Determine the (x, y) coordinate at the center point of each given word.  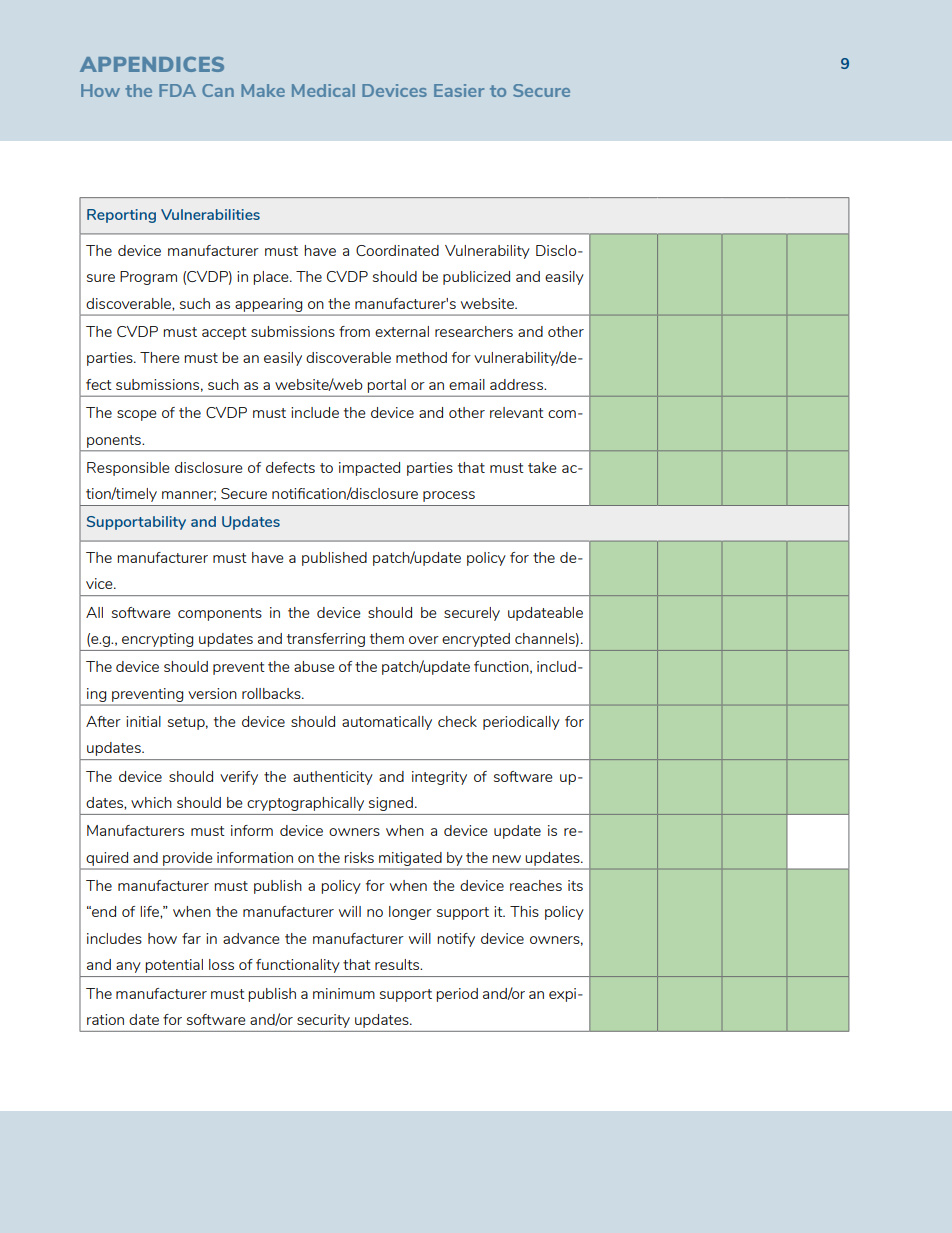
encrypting (157, 640)
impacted (369, 469)
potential (174, 966)
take (542, 467)
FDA (177, 90)
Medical (323, 90)
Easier (459, 90)
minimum (344, 993)
